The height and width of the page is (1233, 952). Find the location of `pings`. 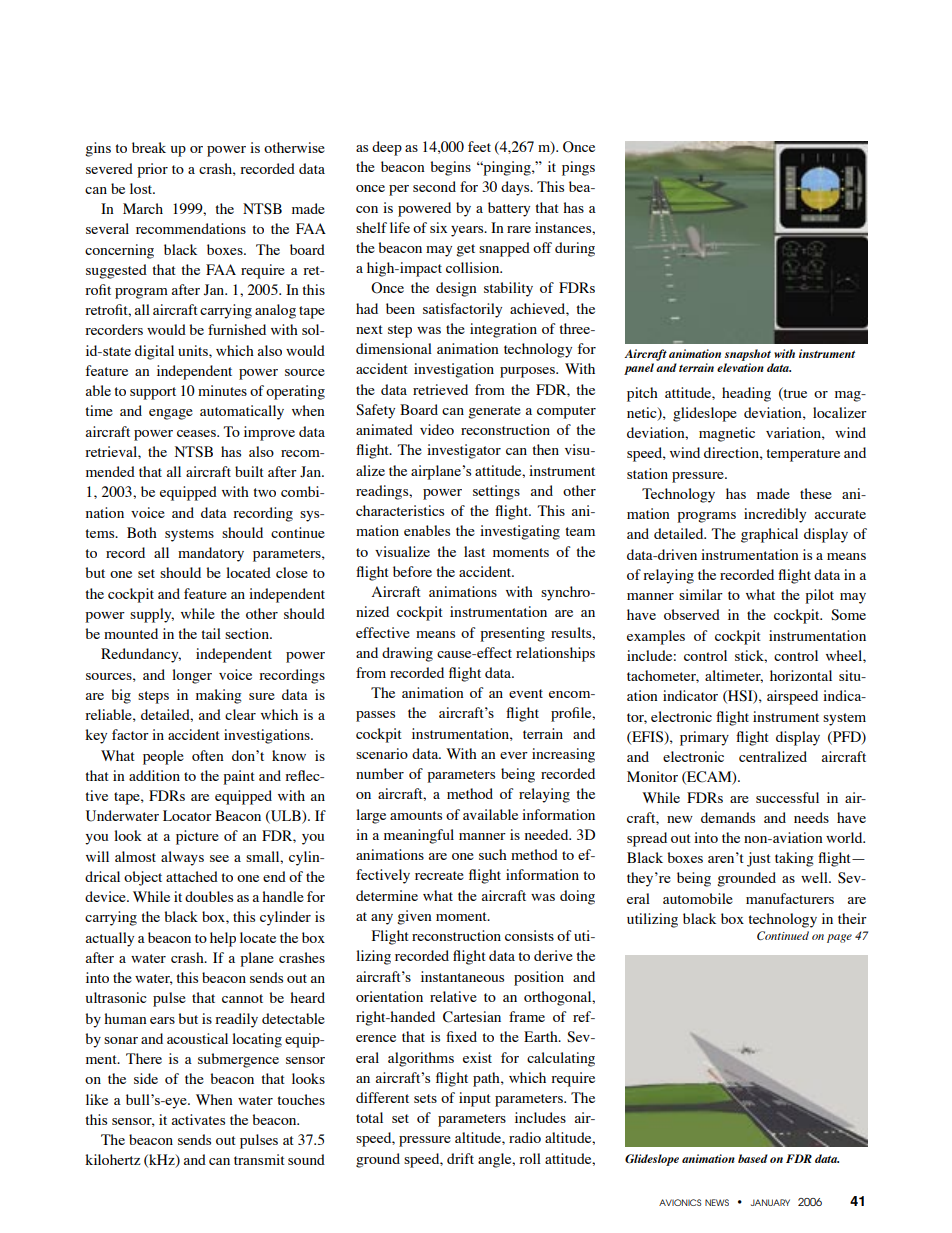

pings is located at coordinates (578, 168).
